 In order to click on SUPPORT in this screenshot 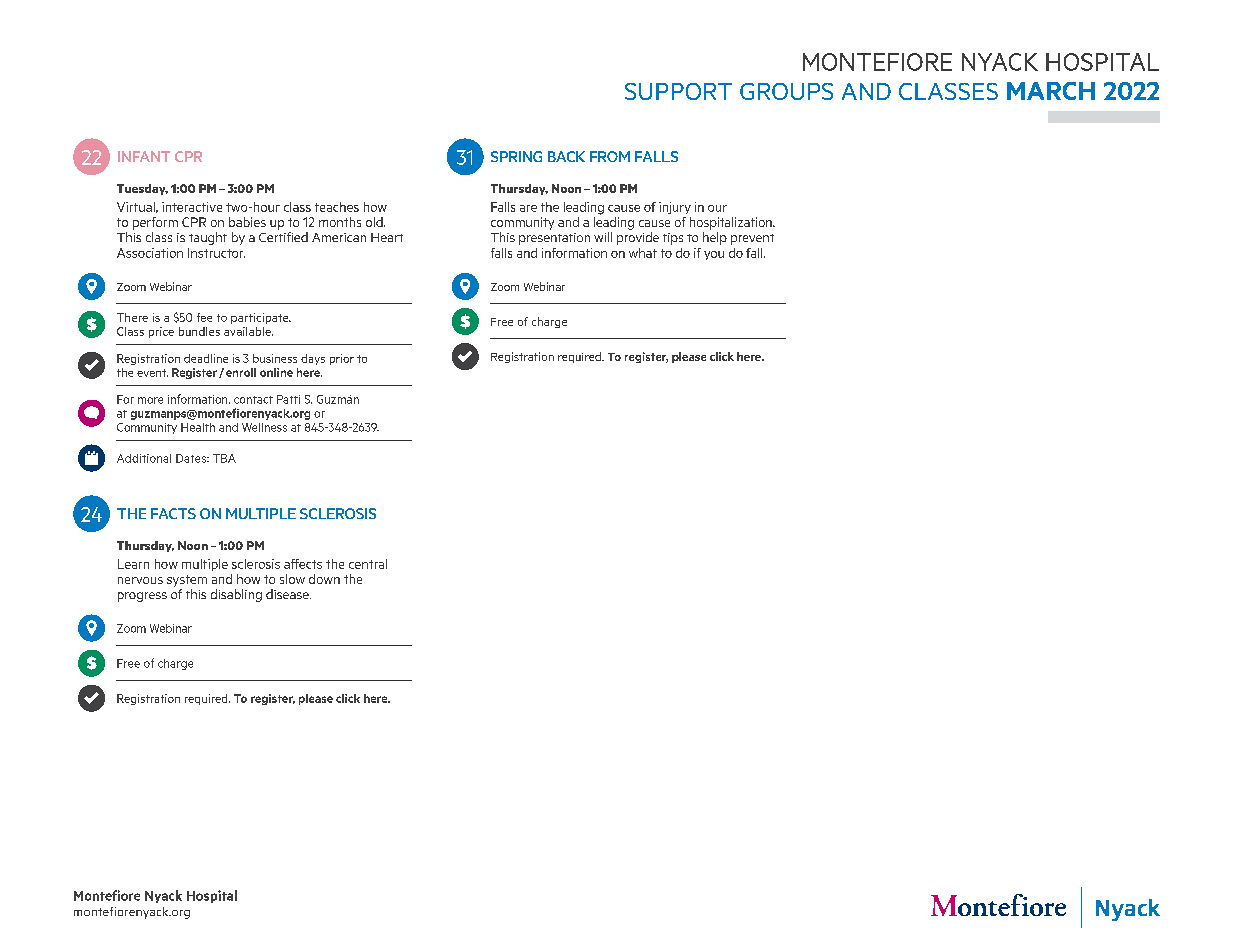, I will do `click(678, 91)`.
